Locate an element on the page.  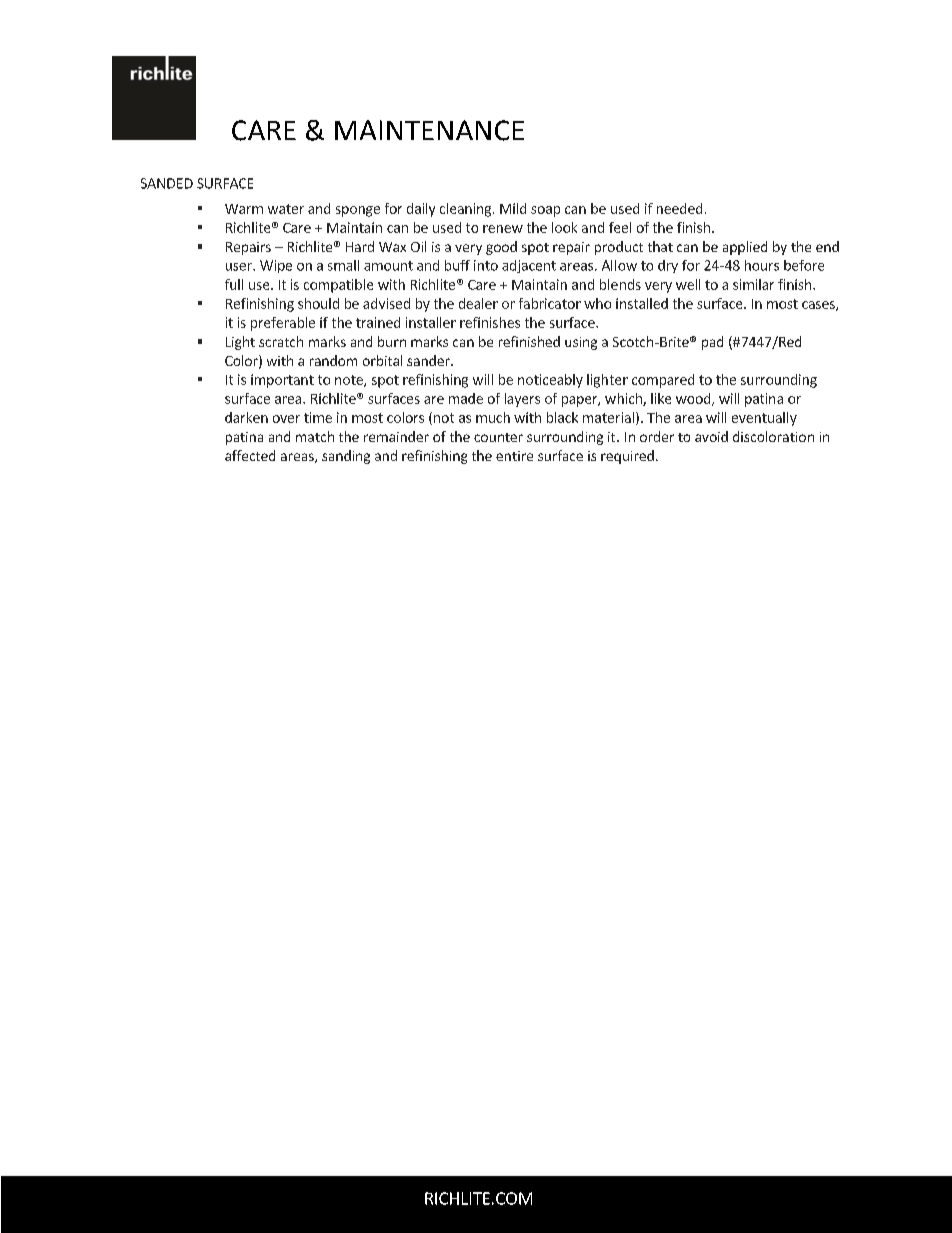
compared is located at coordinates (663, 381).
